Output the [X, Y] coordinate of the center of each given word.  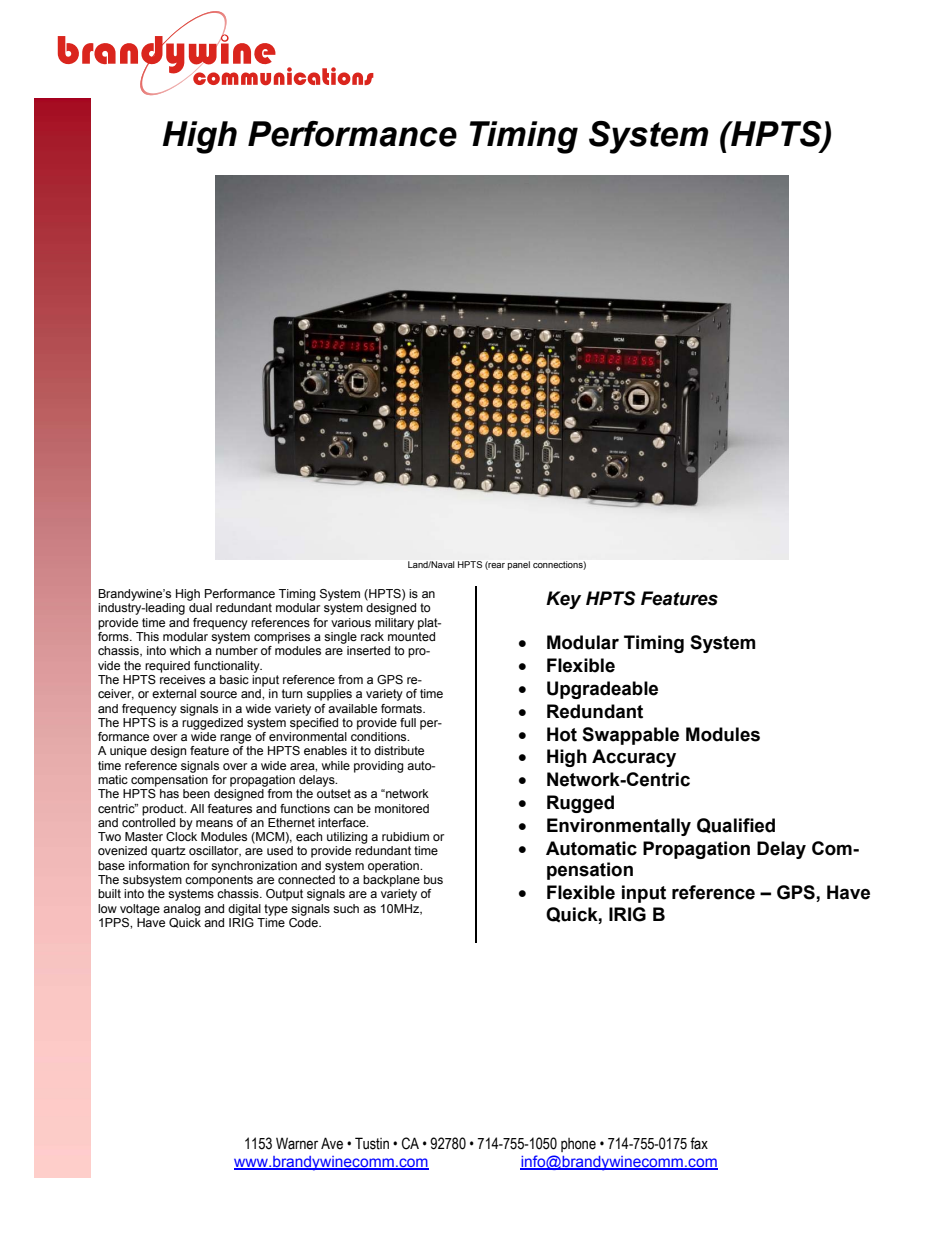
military [394, 624]
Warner [297, 1143]
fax [699, 1143]
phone [578, 1145]
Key [563, 600]
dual [200, 607]
